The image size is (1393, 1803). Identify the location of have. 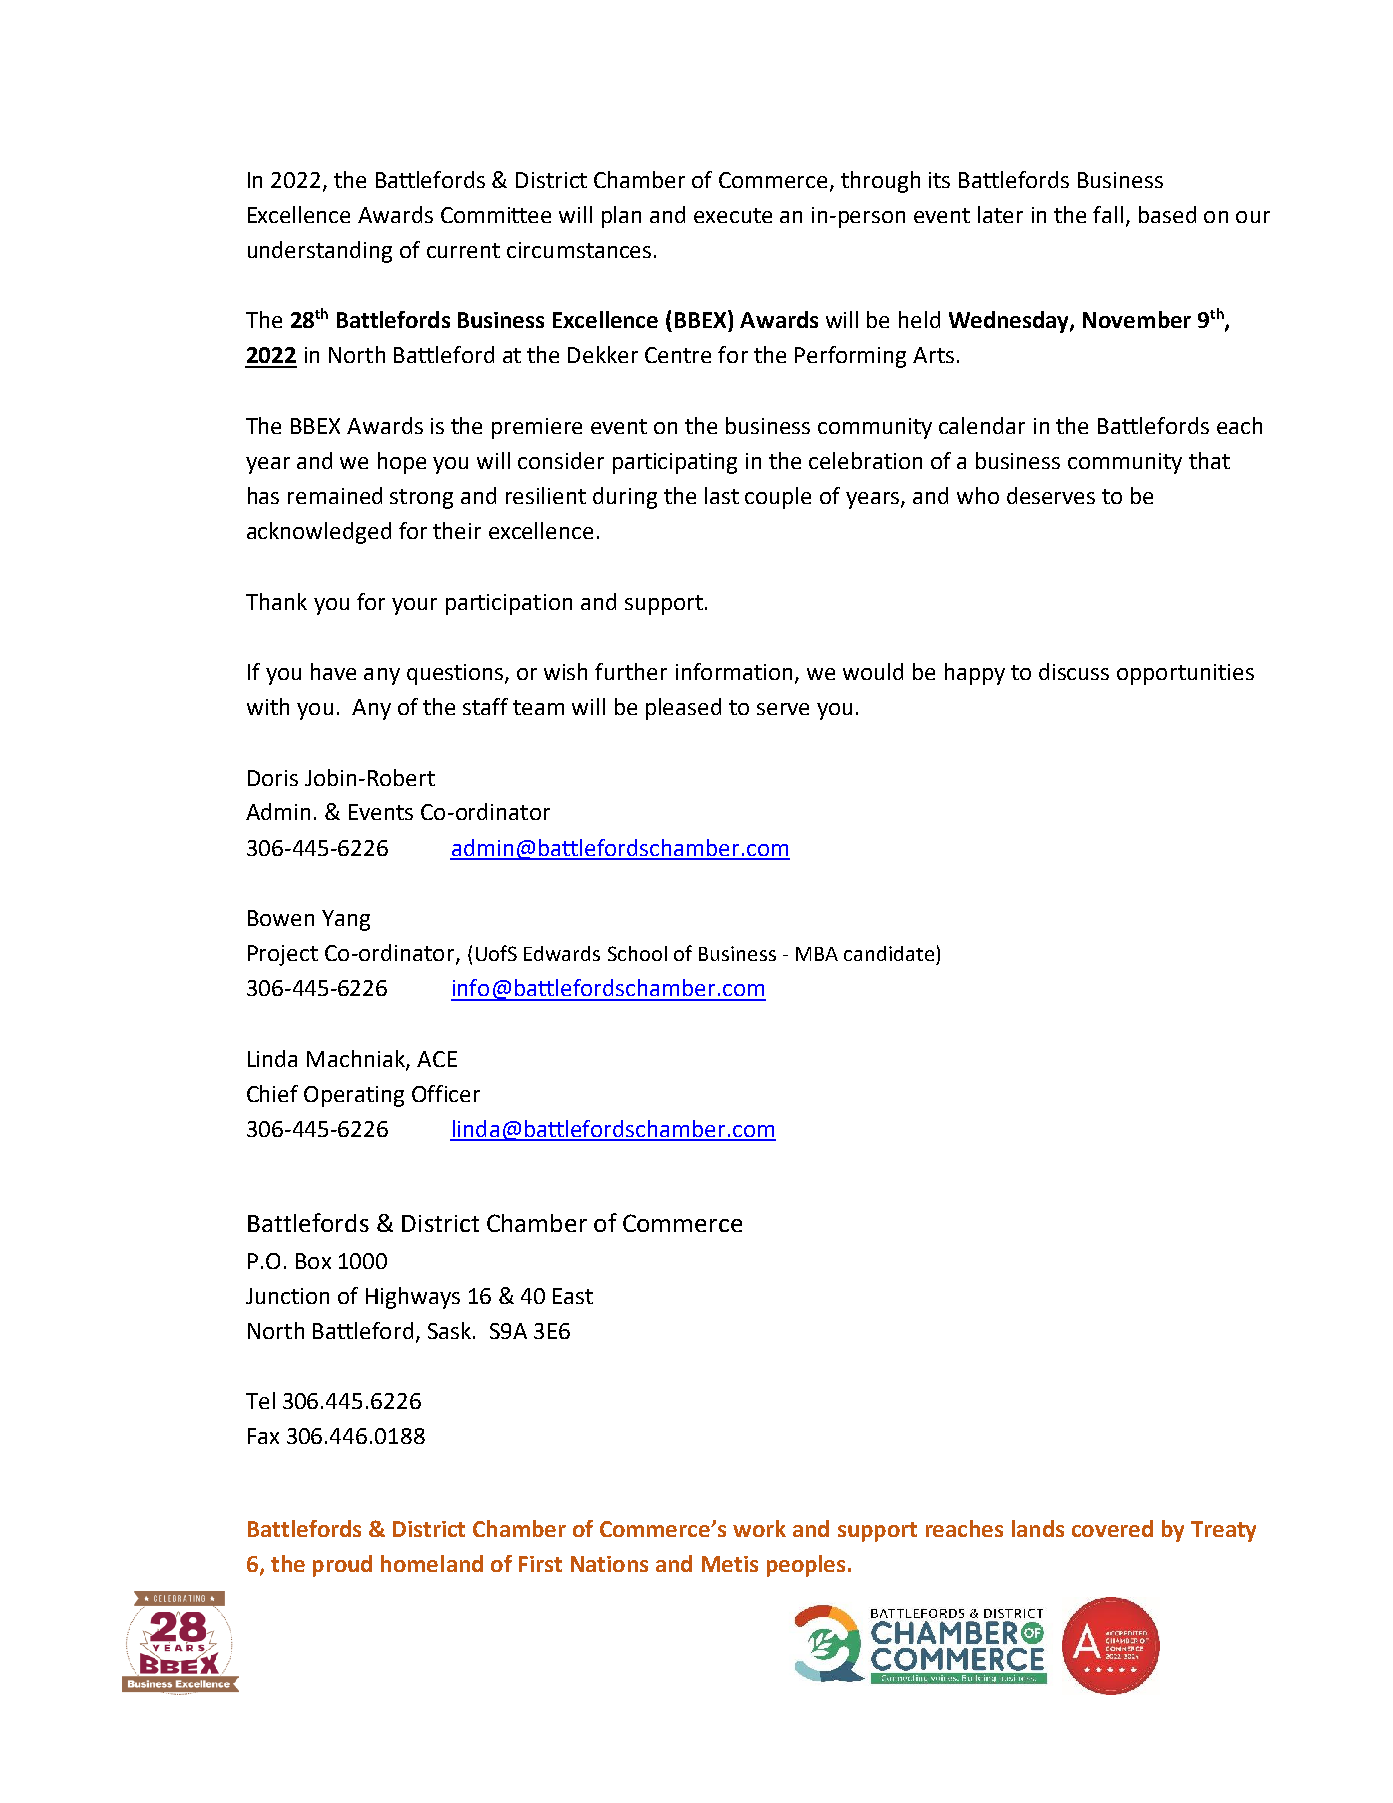
(333, 671).
